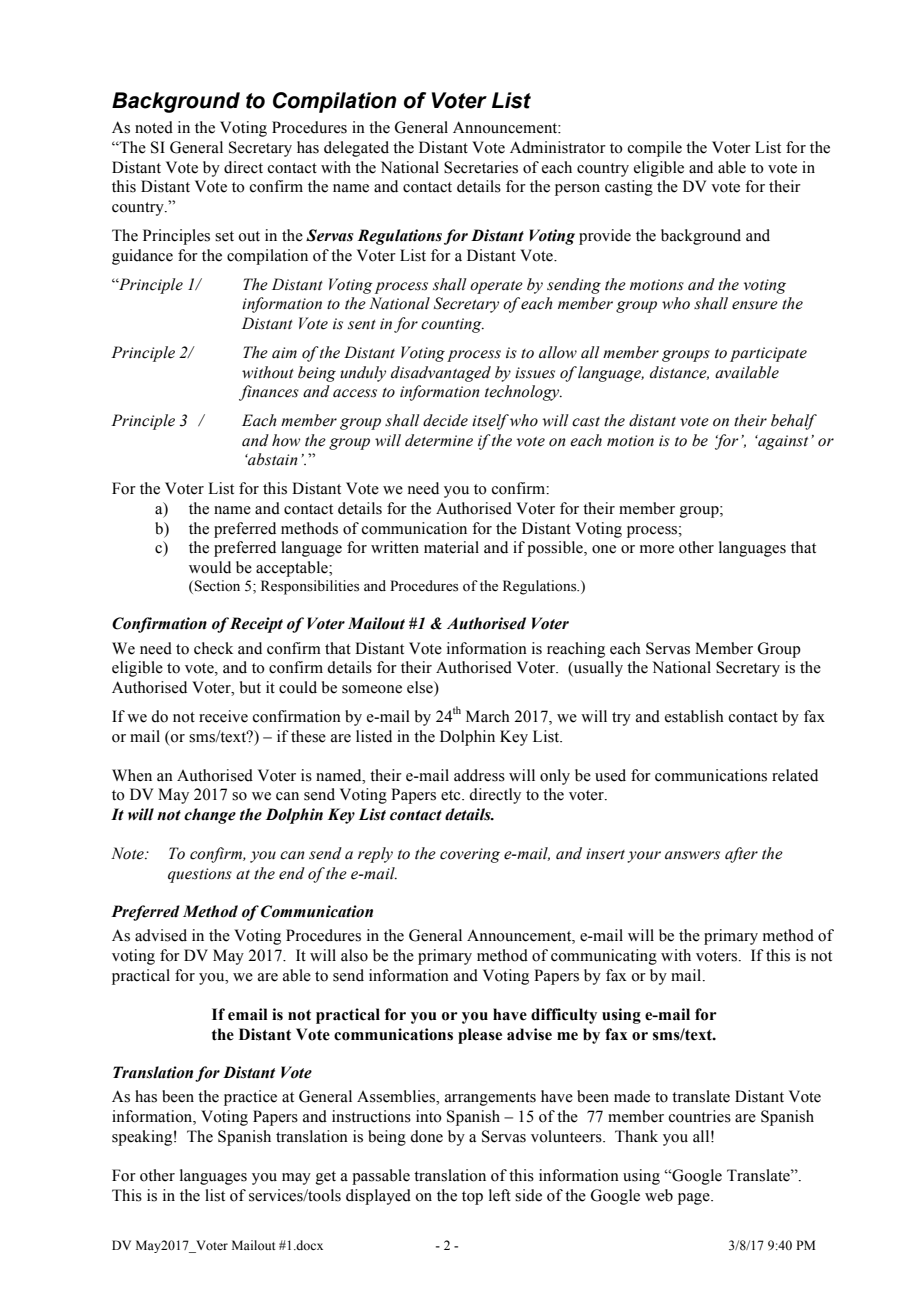 Image resolution: width=924 pixels, height=1308 pixels. I want to click on answers, so click(692, 855).
